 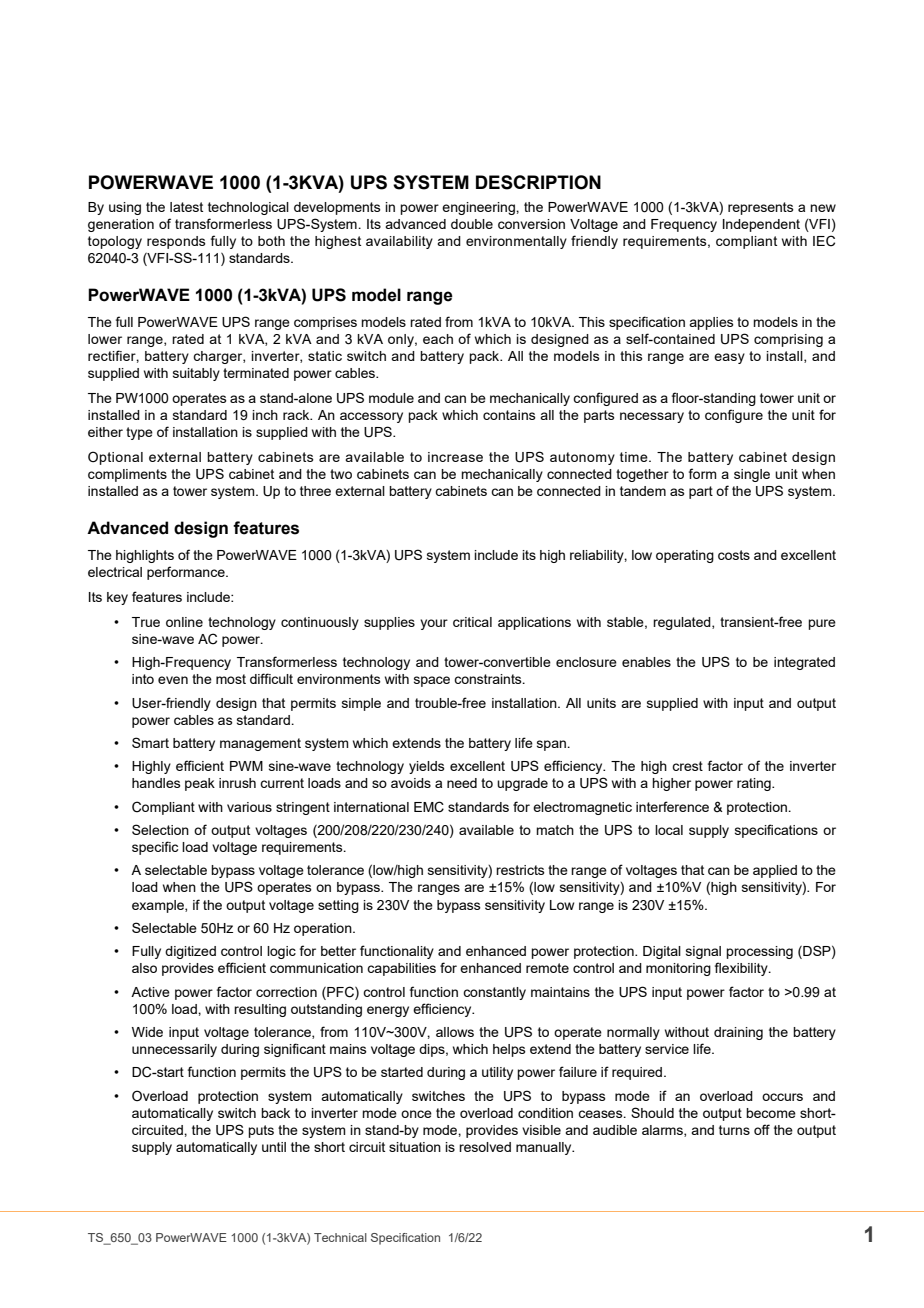 I want to click on single, so click(x=752, y=475).
